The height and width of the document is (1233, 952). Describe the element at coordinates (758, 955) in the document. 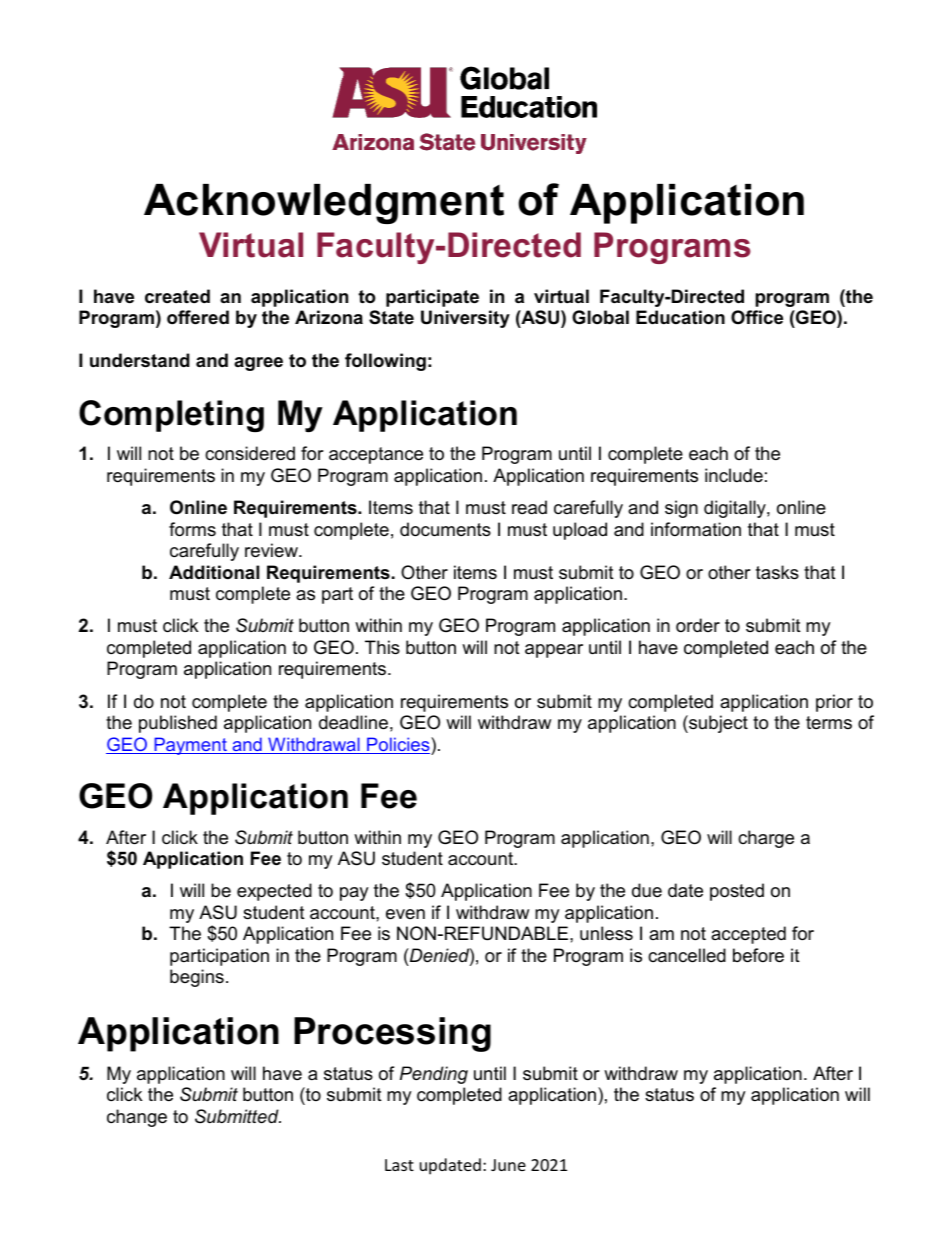

I see `before` at that location.
